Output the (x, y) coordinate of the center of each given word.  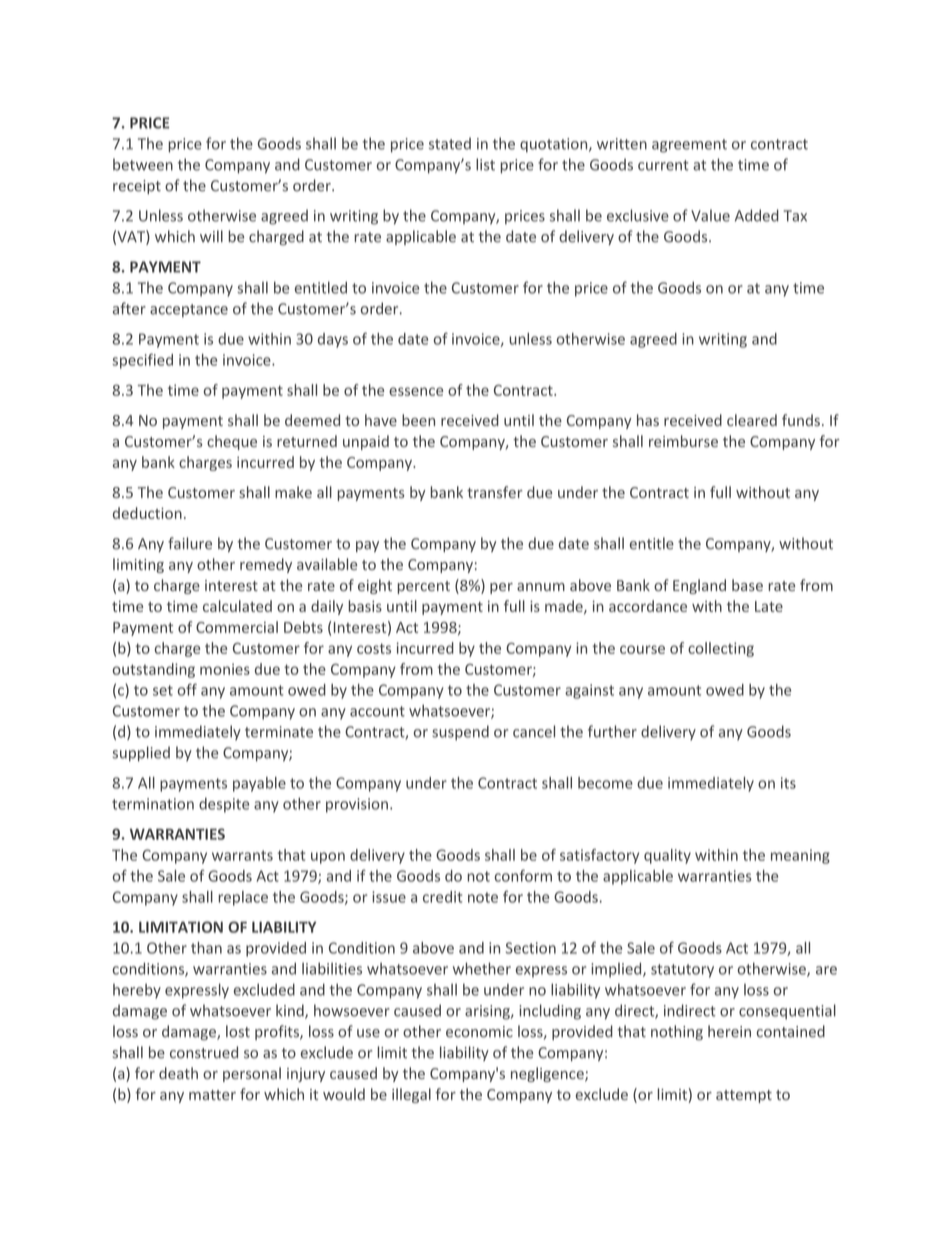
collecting (721, 649)
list (485, 164)
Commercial (237, 627)
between (143, 164)
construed (204, 1052)
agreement (689, 146)
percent (424, 587)
